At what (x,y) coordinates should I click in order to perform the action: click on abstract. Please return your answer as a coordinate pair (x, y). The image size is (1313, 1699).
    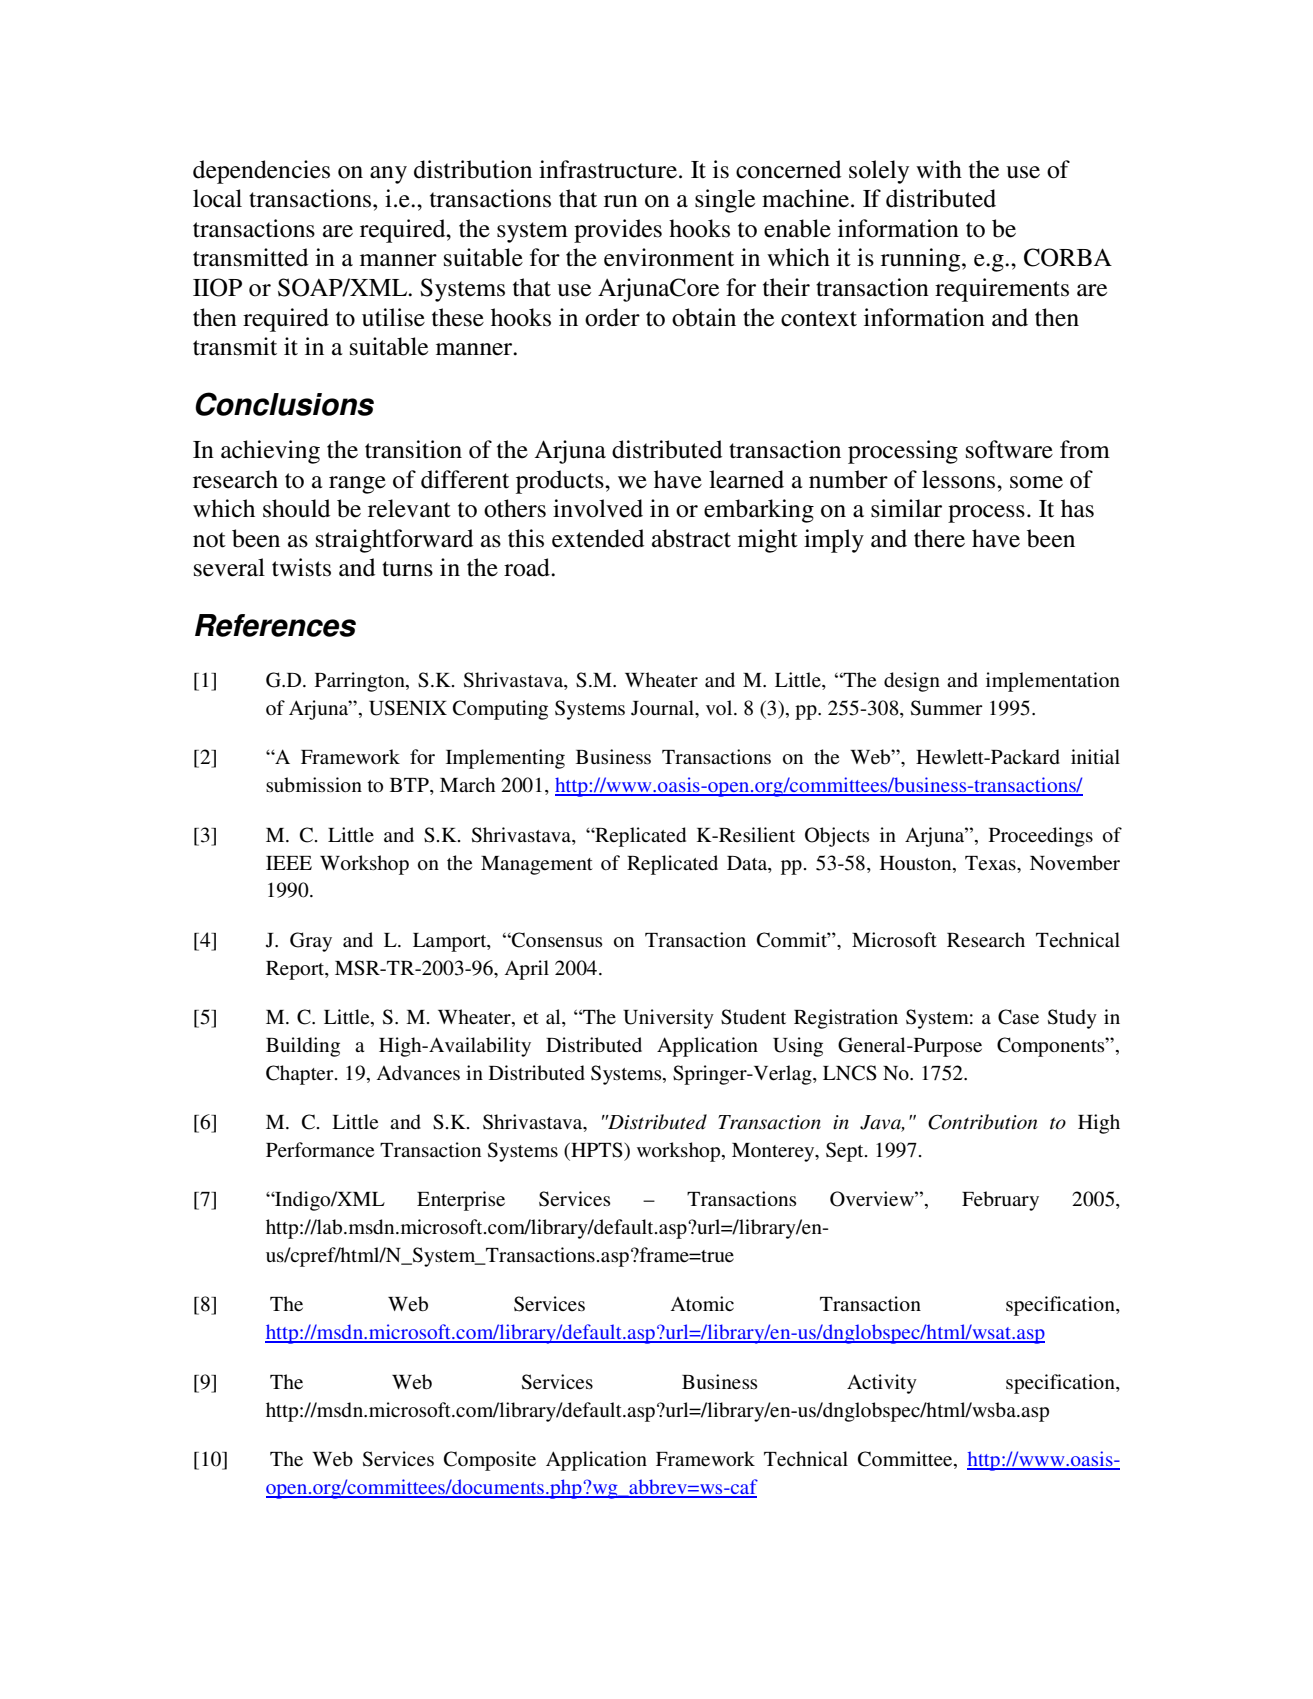
    Looking at the image, I should click on (691, 538).
